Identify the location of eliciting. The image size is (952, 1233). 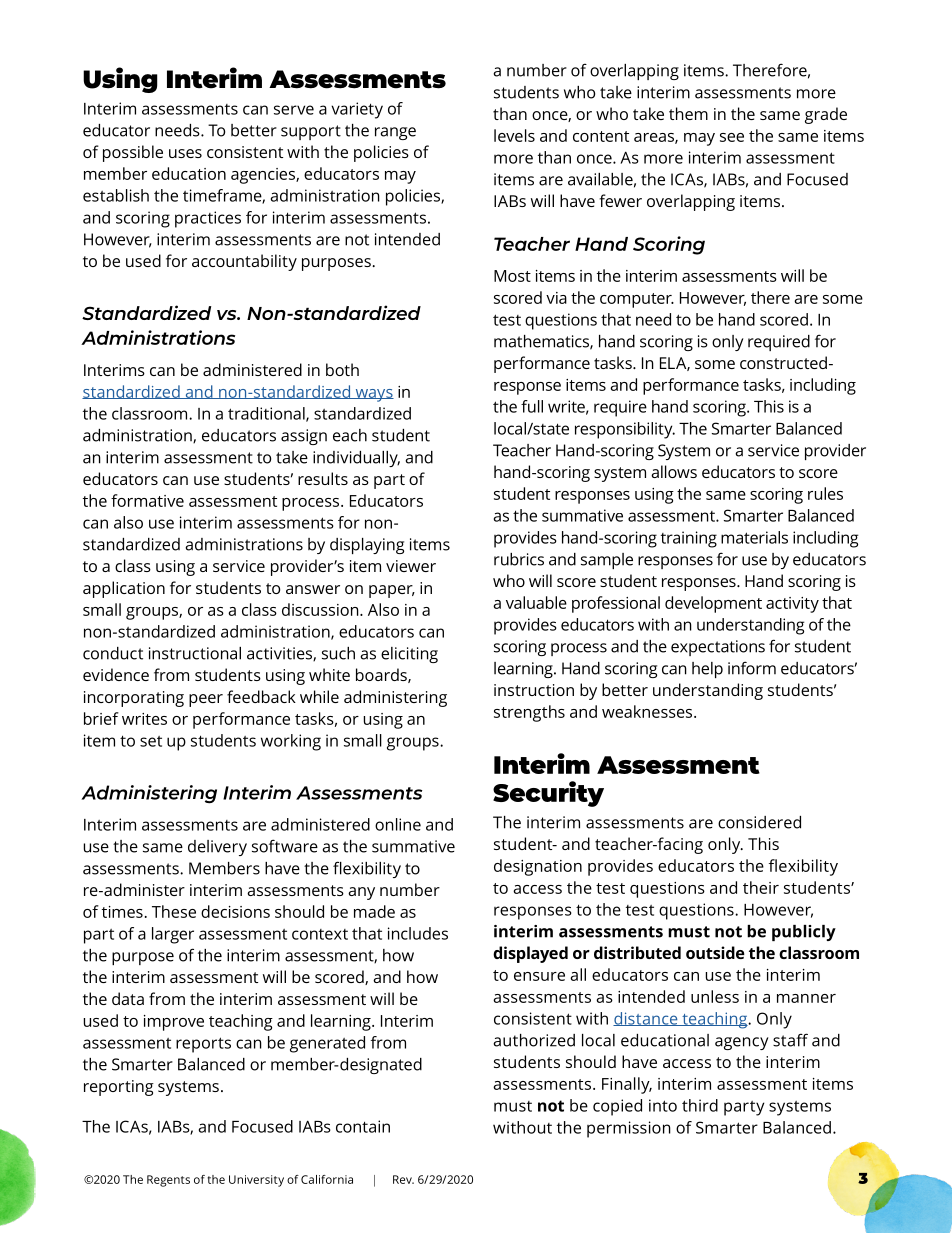
(409, 655).
